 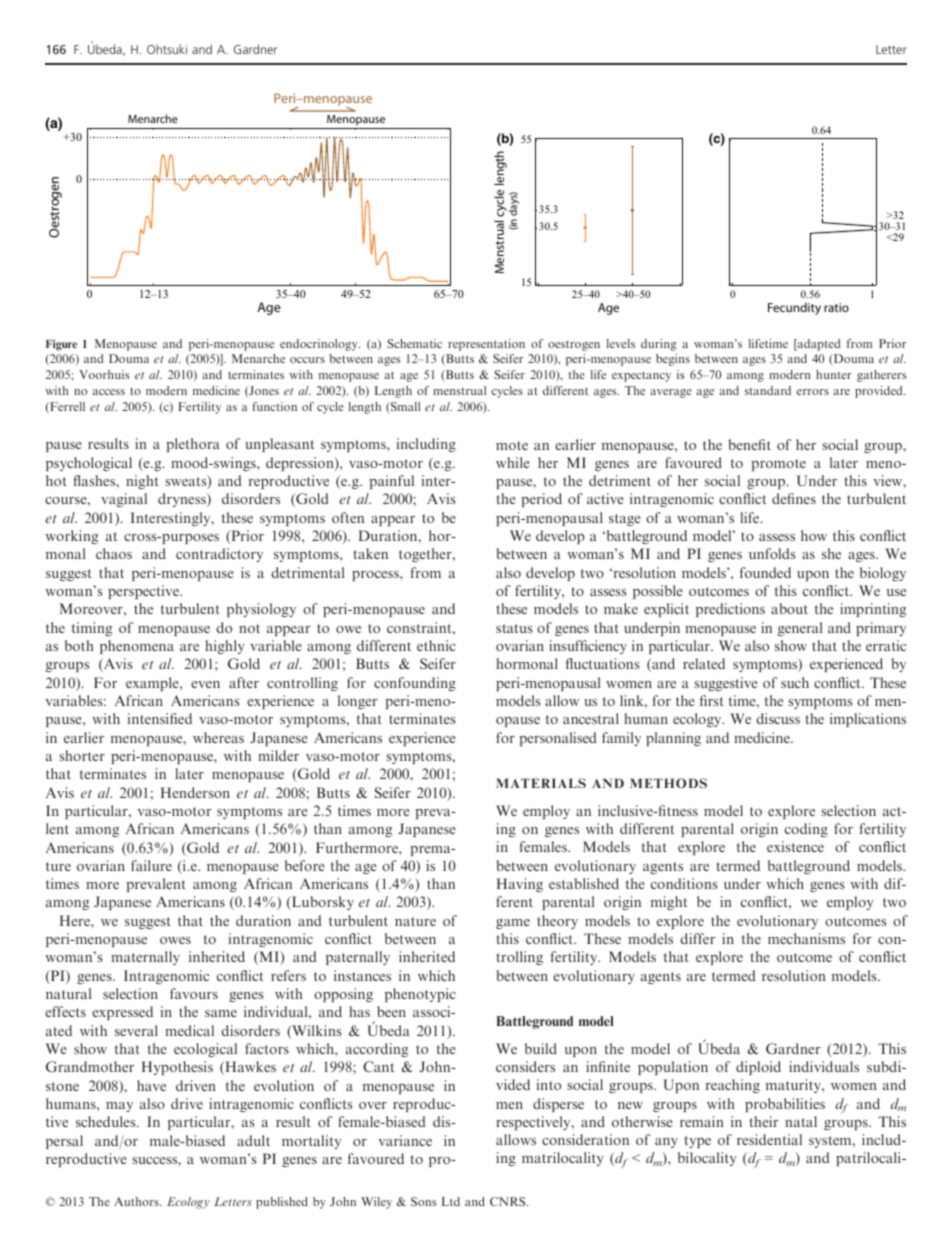 What do you see at coordinates (486, 345) in the screenshot?
I see `representation` at bounding box center [486, 345].
